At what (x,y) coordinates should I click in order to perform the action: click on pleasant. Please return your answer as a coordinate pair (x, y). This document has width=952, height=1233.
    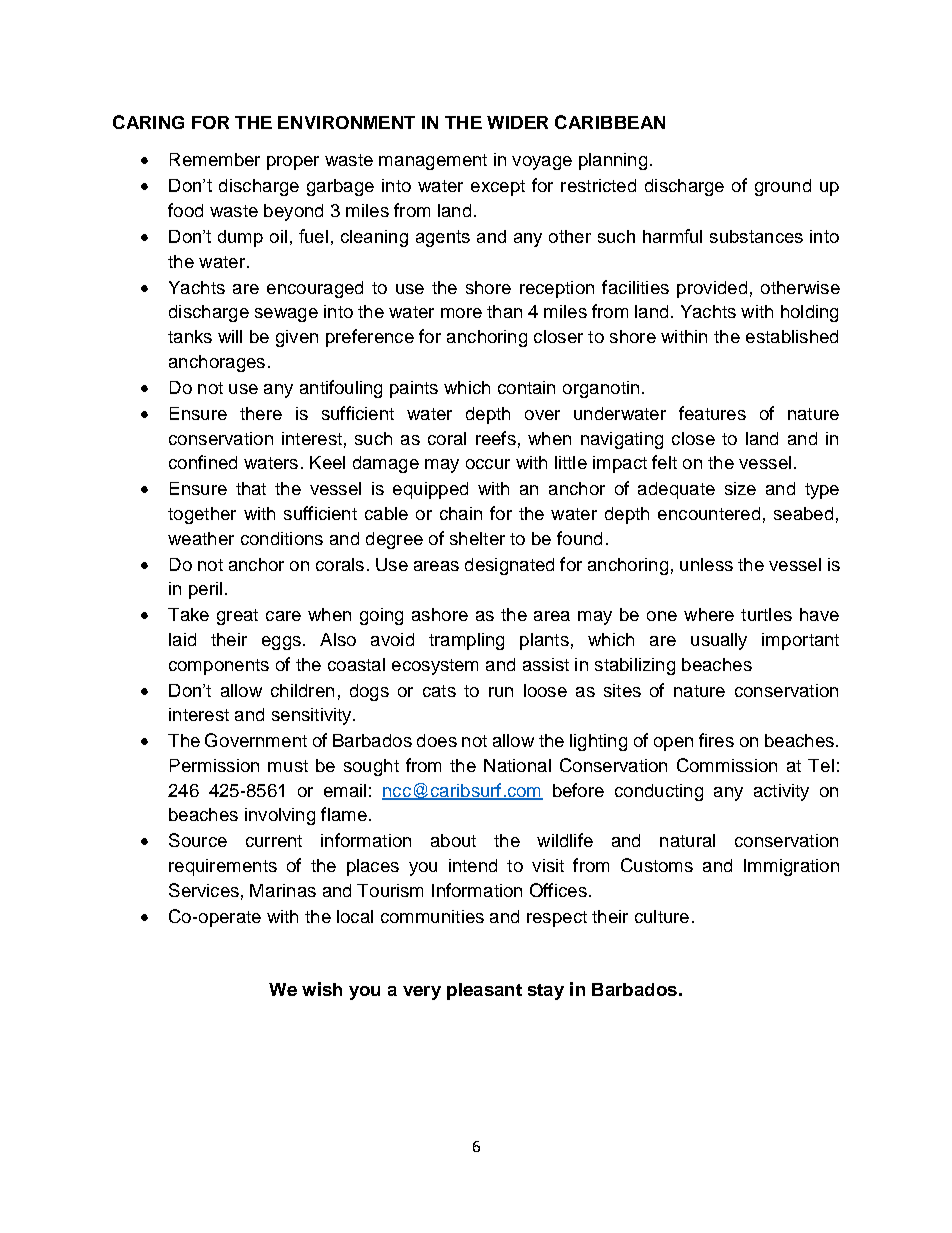
    Looking at the image, I should click on (484, 991).
